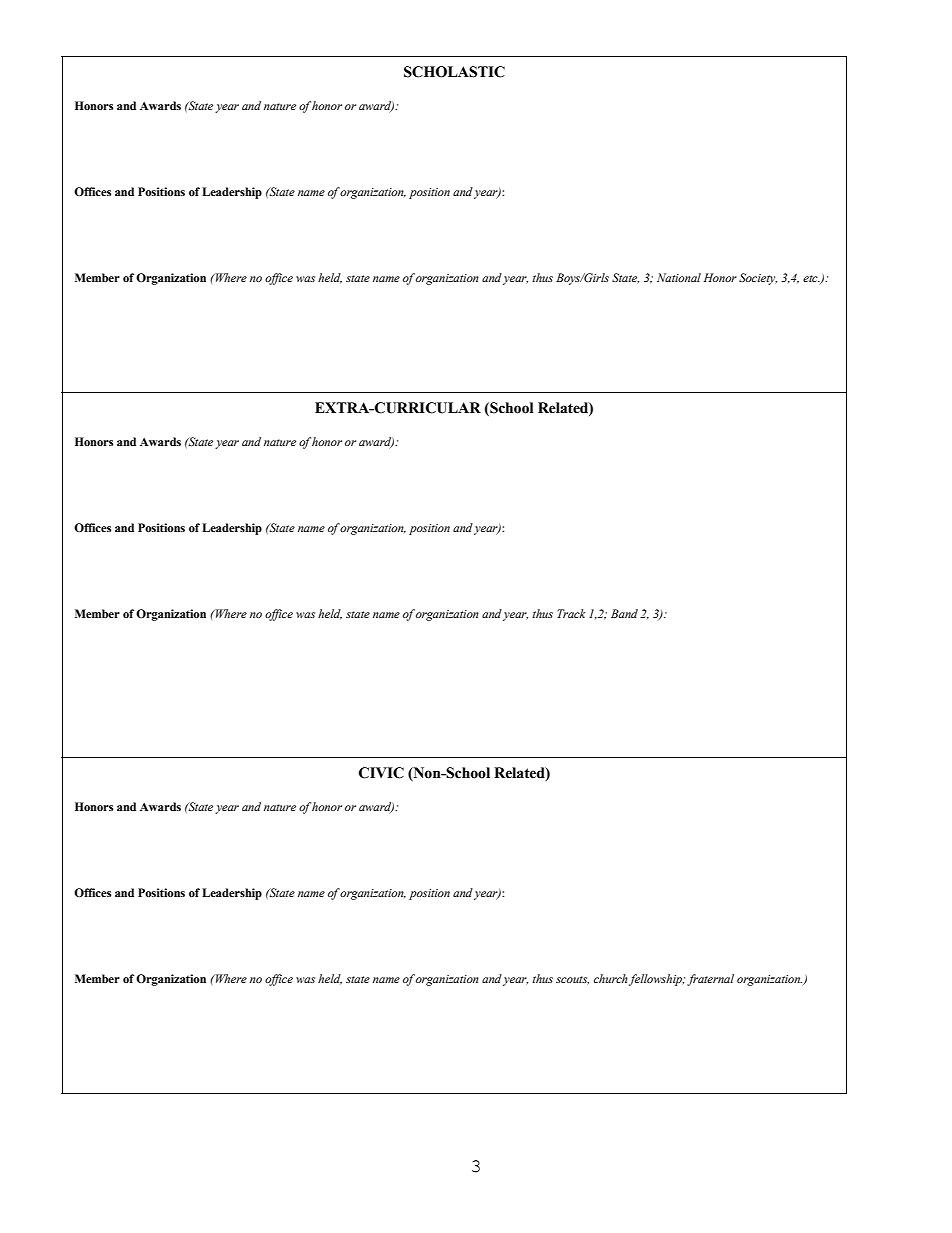  Describe the element at coordinates (710, 980) in the screenshot. I see `fraternal` at that location.
